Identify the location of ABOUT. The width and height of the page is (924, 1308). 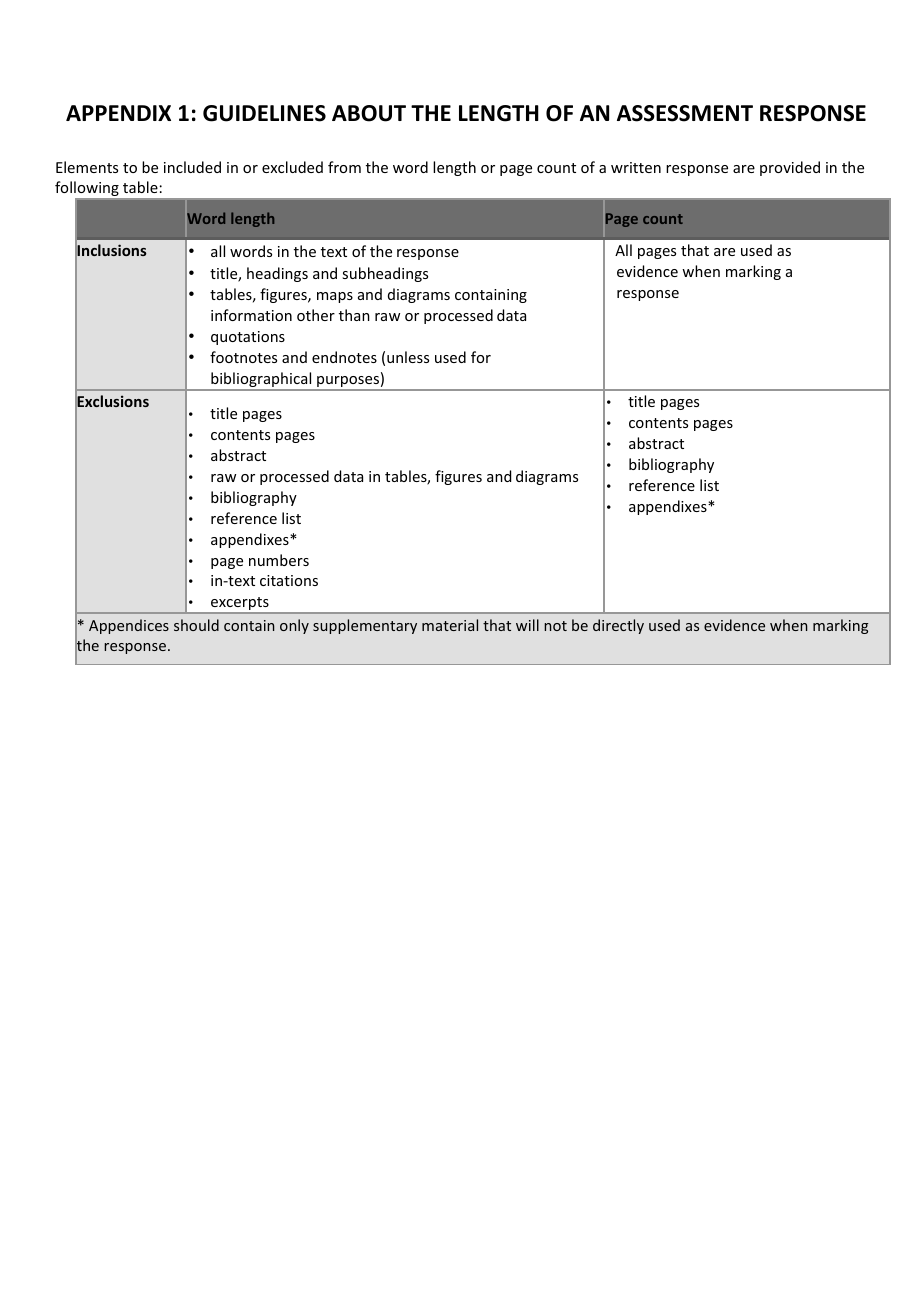
(369, 113).
